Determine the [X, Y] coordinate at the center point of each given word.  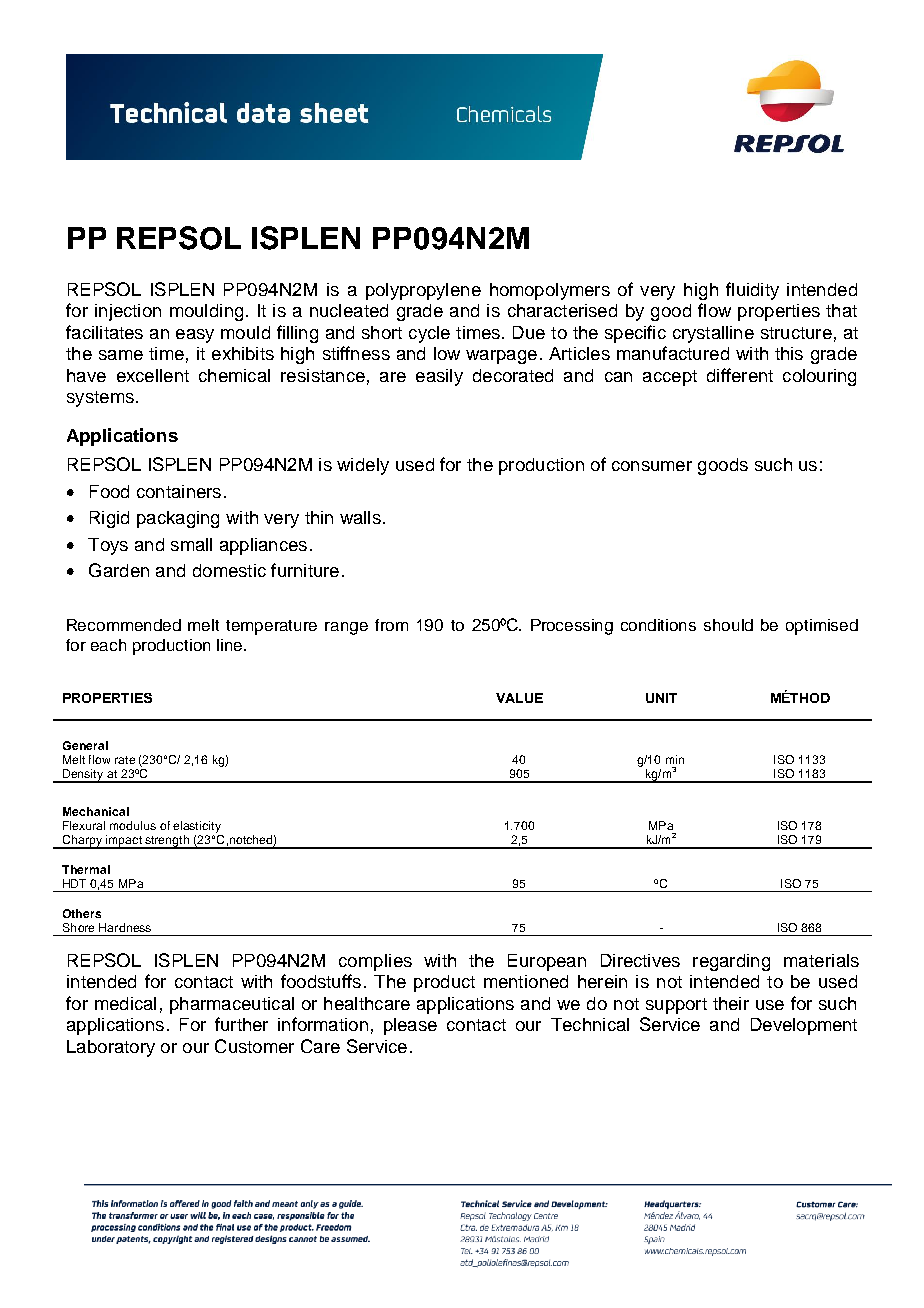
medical [125, 1003]
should [728, 625]
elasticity [197, 827]
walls [360, 517]
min [675, 759]
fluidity [752, 291]
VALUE [519, 698]
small [191, 544]
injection [128, 312]
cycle [429, 334]
